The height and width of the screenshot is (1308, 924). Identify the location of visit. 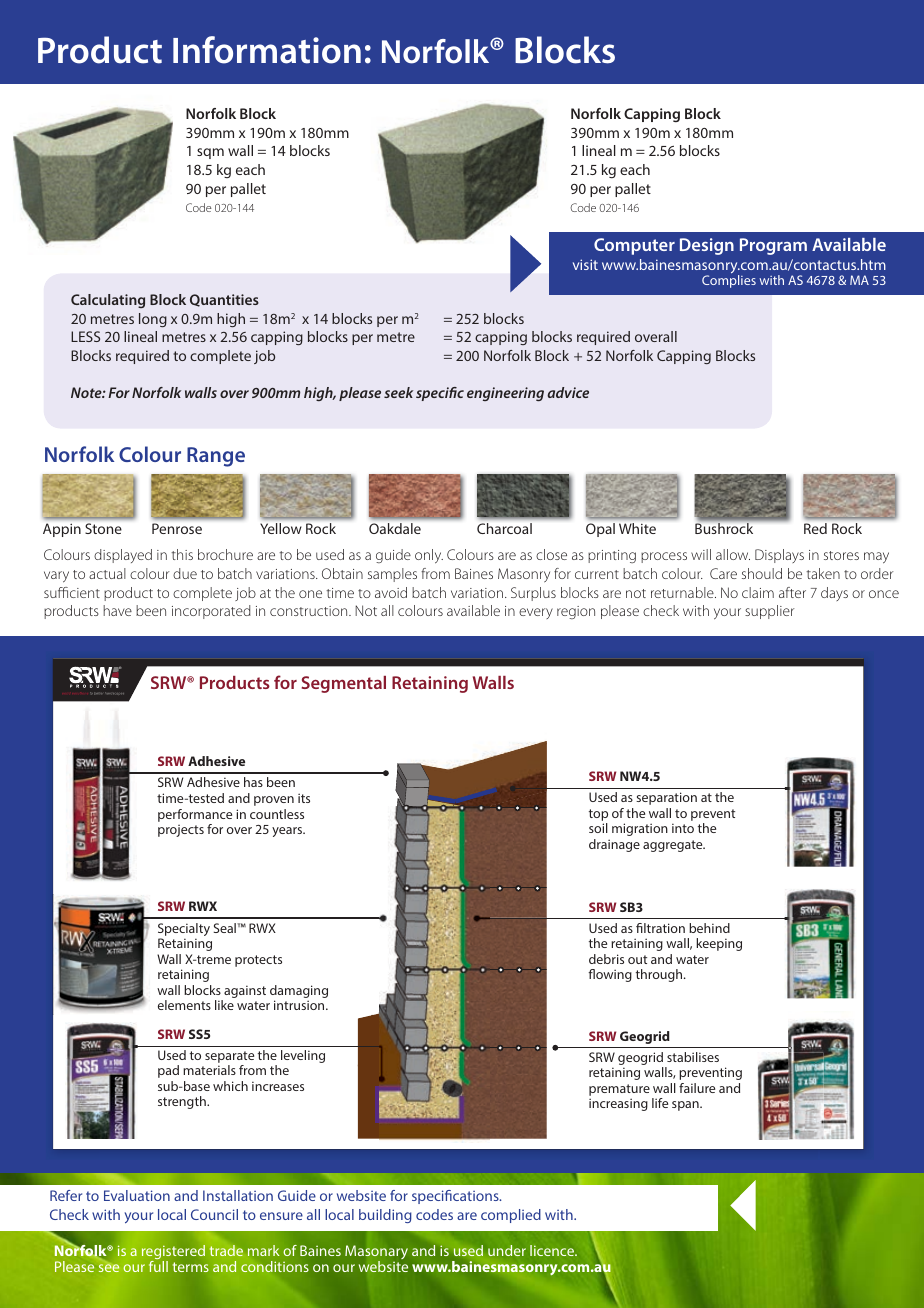
(585, 264).
